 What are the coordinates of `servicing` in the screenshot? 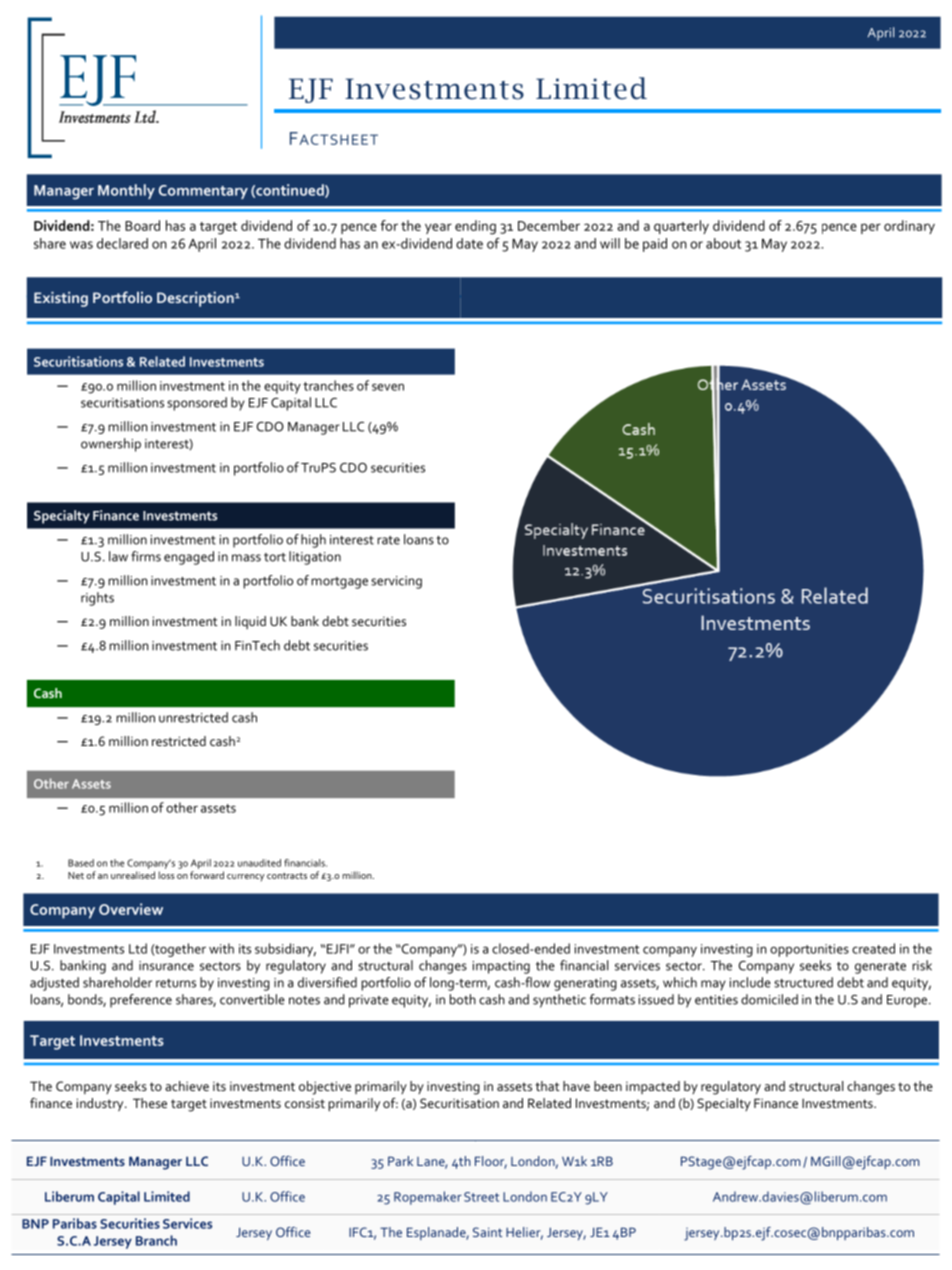 It's located at (396, 582).
